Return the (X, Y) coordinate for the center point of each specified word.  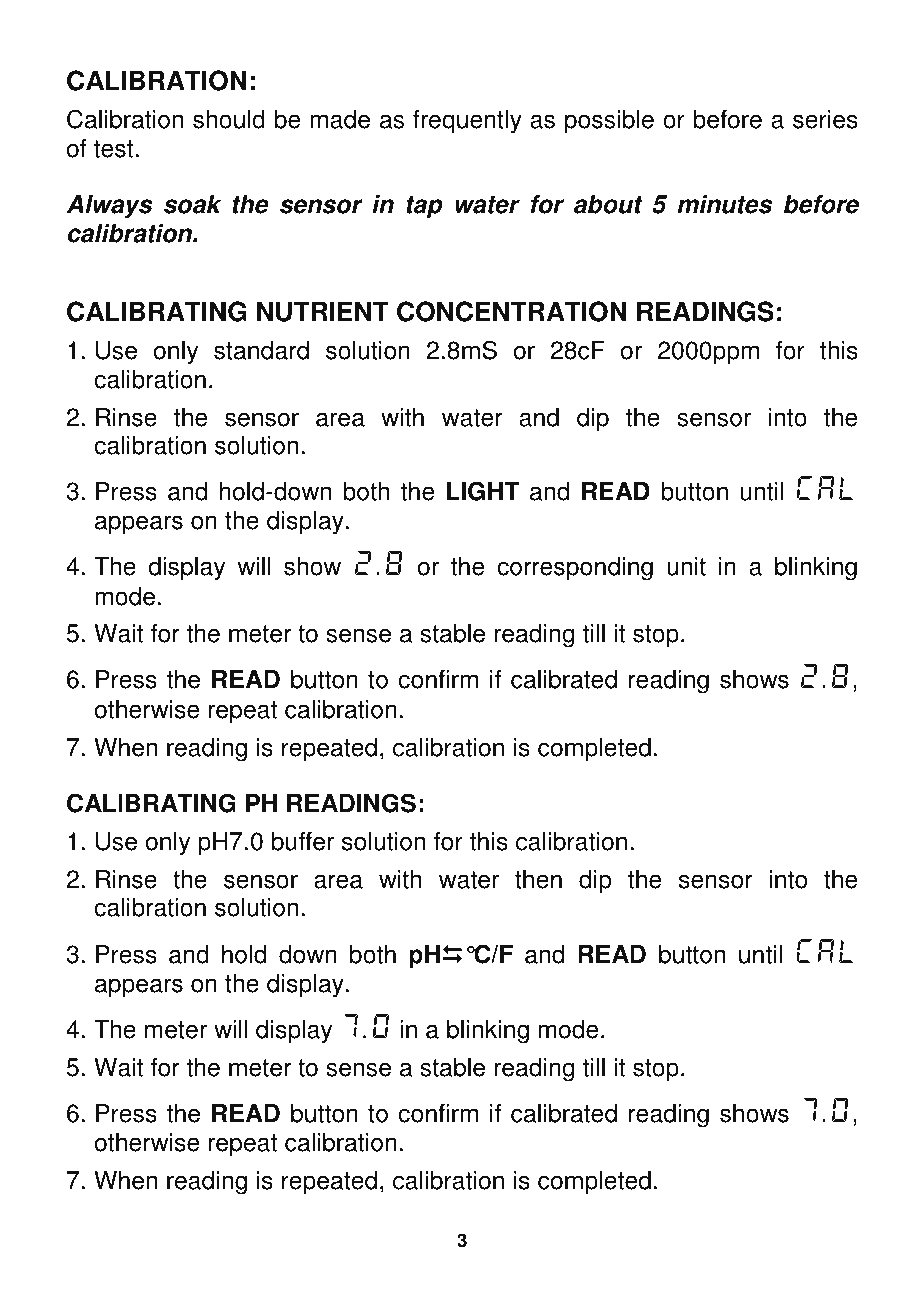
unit (686, 566)
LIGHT (483, 491)
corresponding (575, 569)
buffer (303, 841)
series (825, 119)
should (229, 119)
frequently (467, 122)
